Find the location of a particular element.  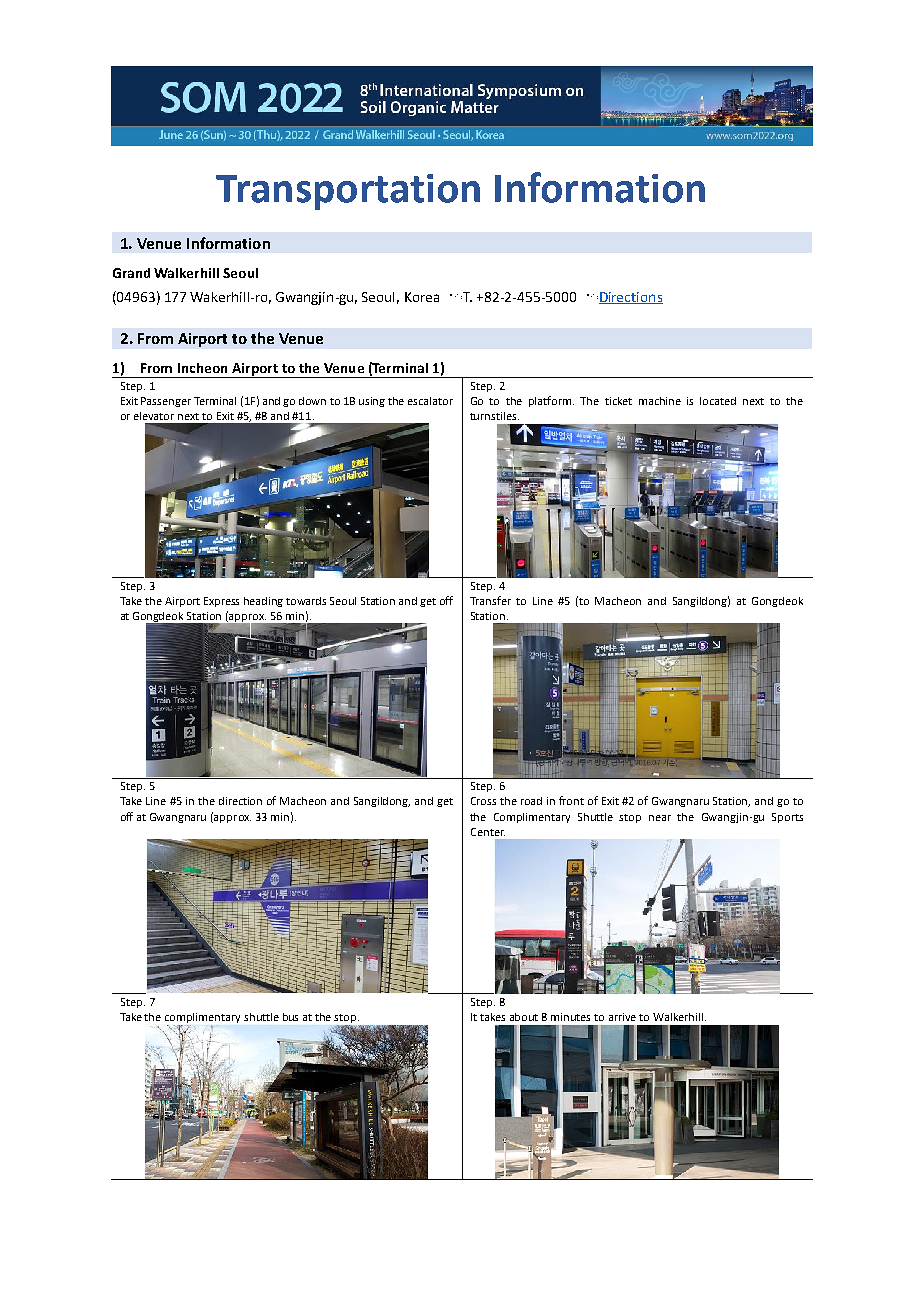

Grand is located at coordinates (131, 273).
